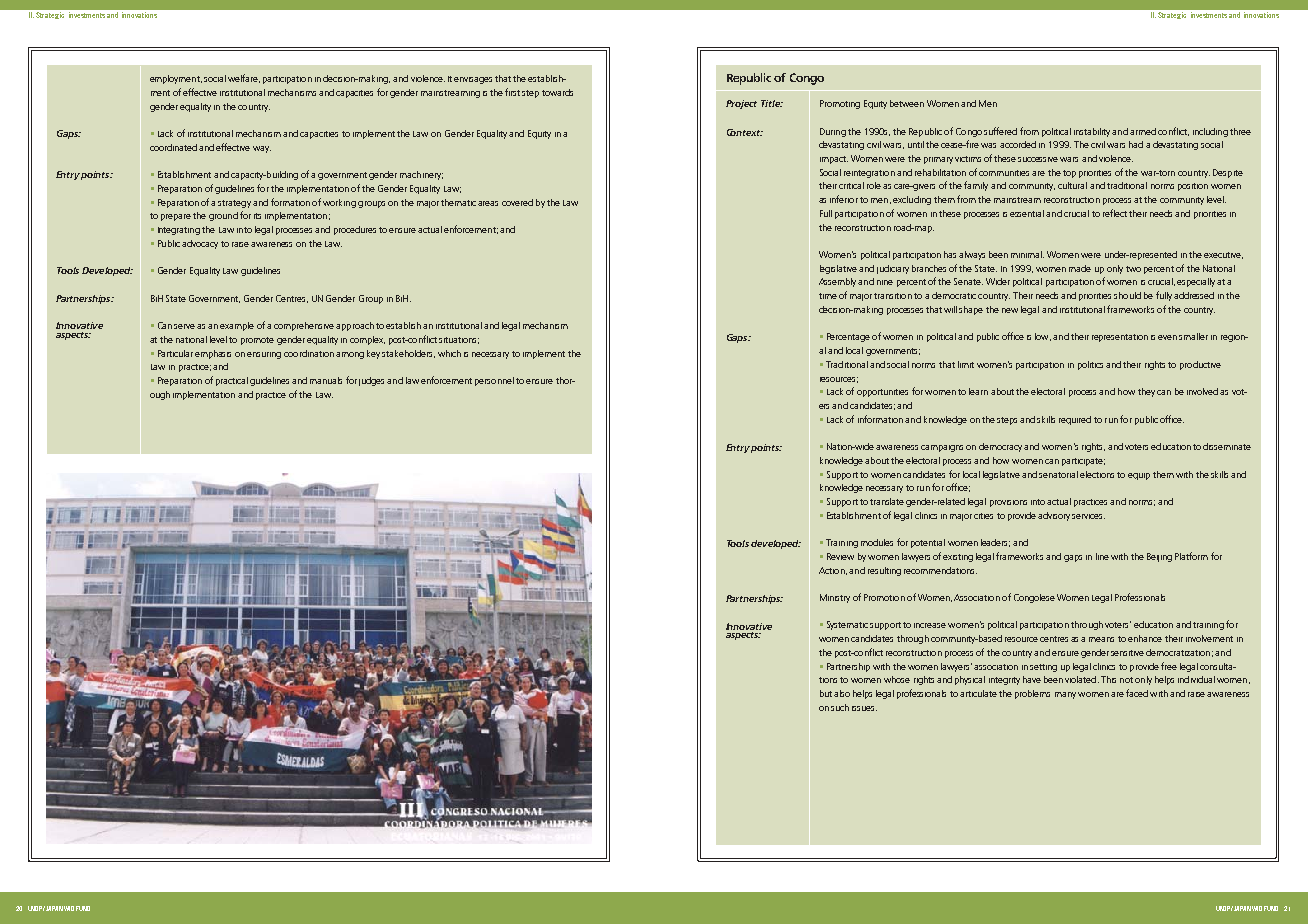 The width and height of the document is (1308, 924). Describe the element at coordinates (882, 393) in the document. I see `opportunities` at that location.
